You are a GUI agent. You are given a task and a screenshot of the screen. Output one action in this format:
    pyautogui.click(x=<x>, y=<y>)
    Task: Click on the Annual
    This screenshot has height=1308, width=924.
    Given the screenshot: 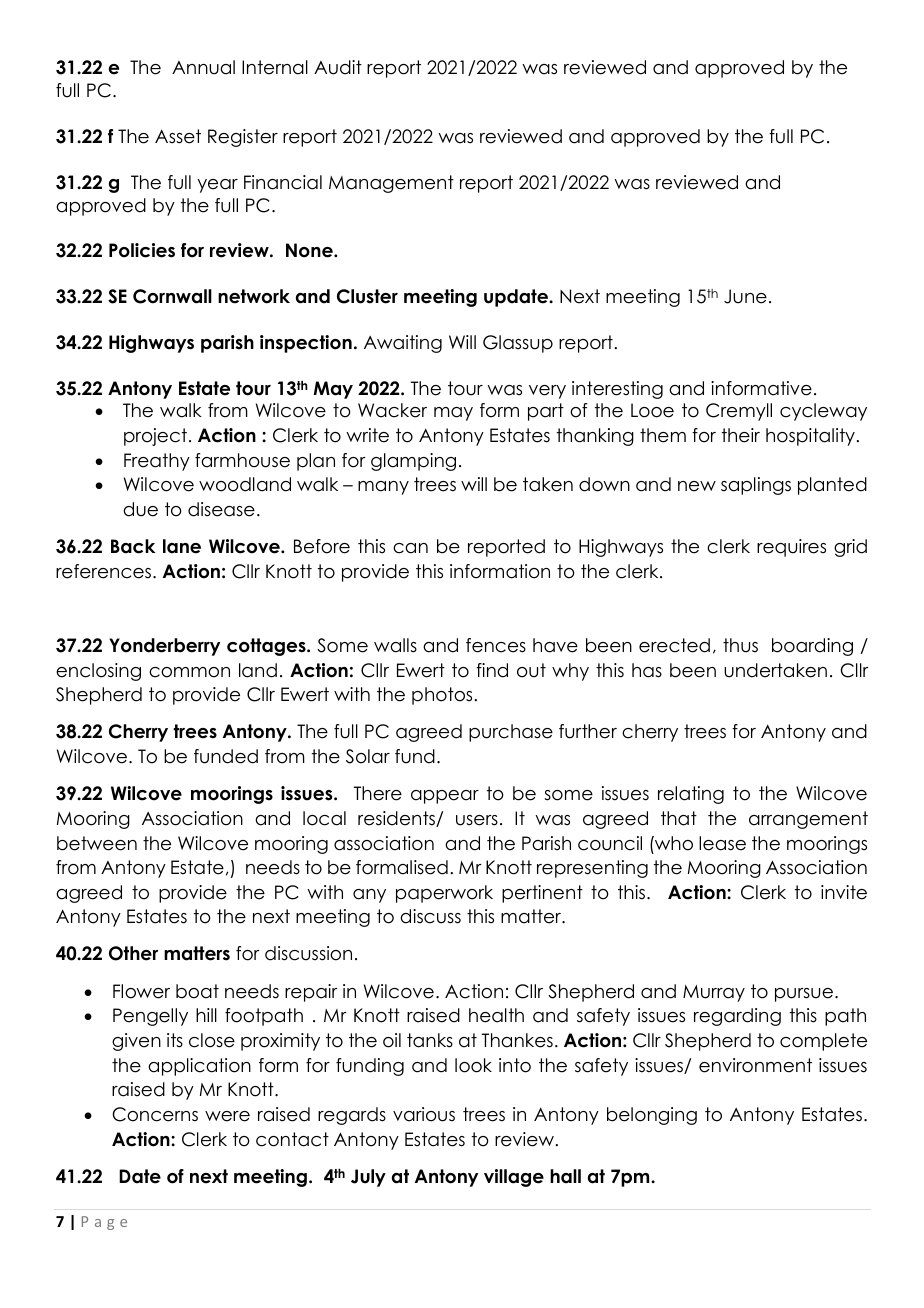 What is the action you would take?
    pyautogui.click(x=203, y=67)
